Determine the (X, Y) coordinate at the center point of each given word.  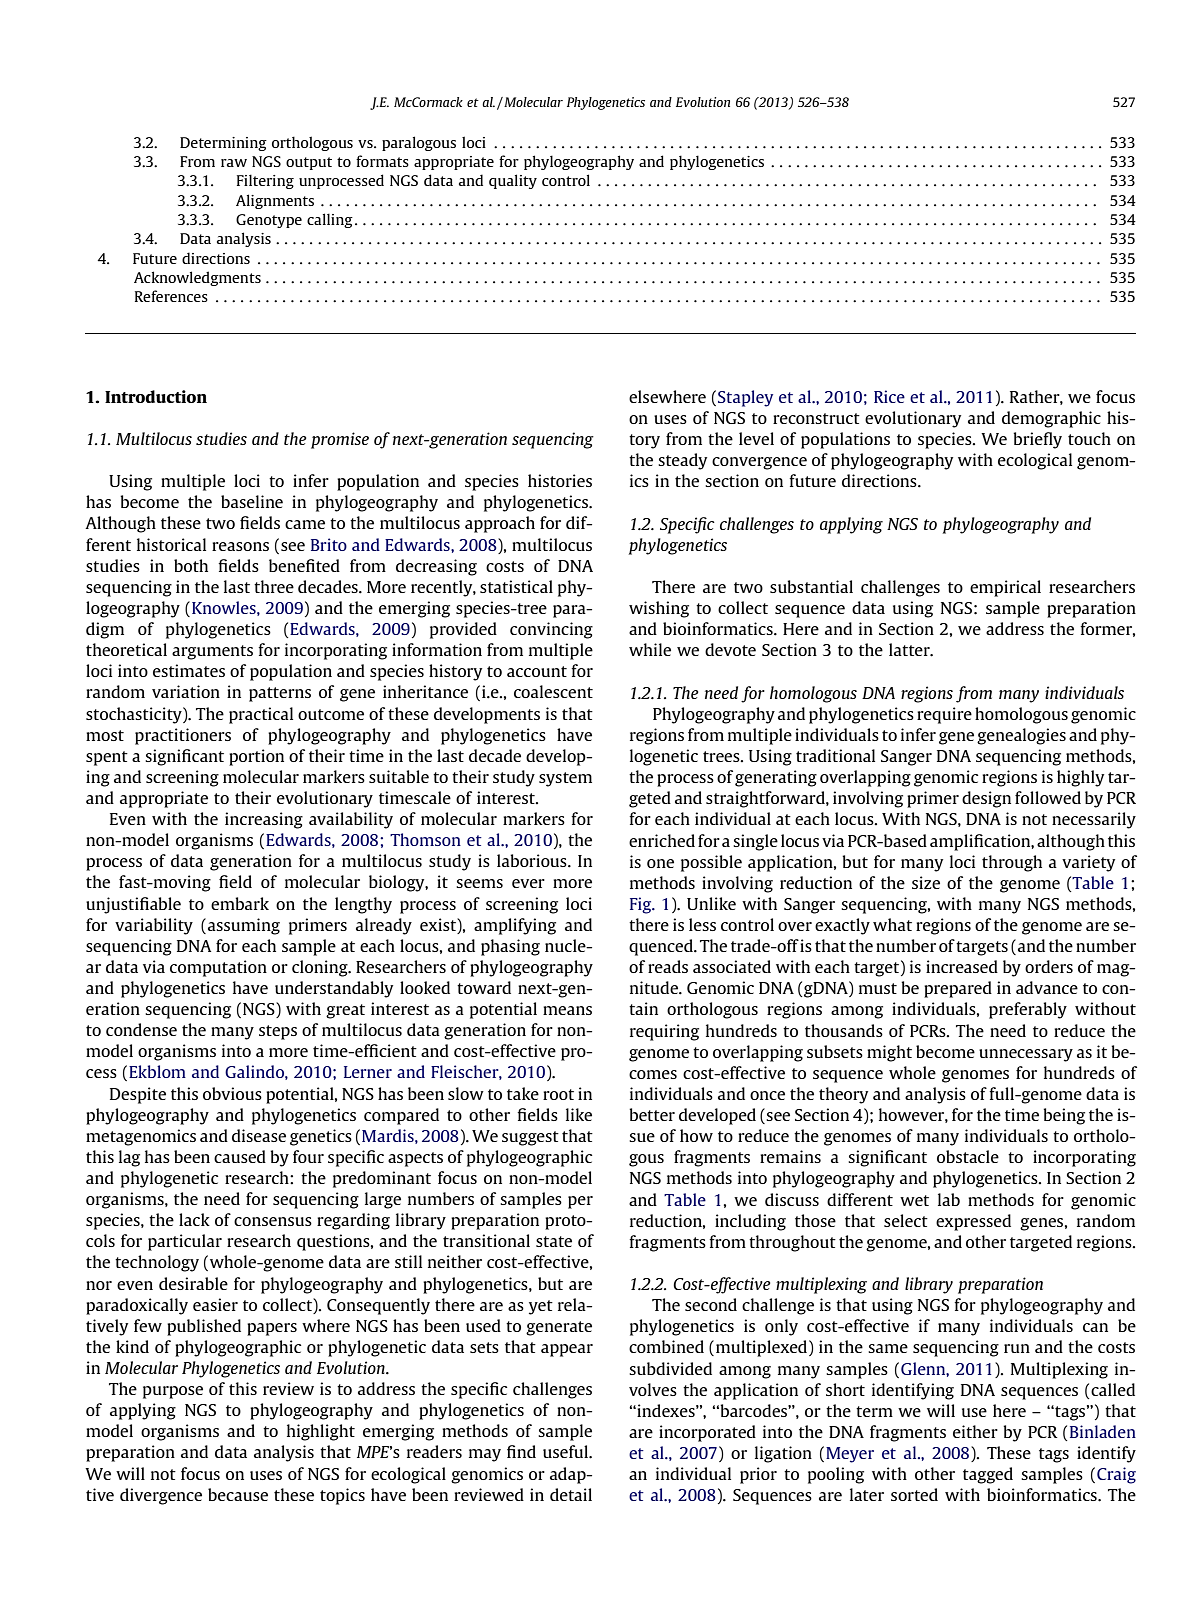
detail (571, 1494)
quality (513, 181)
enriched (662, 840)
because (238, 1494)
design (986, 799)
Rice (889, 396)
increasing (264, 820)
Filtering (265, 181)
